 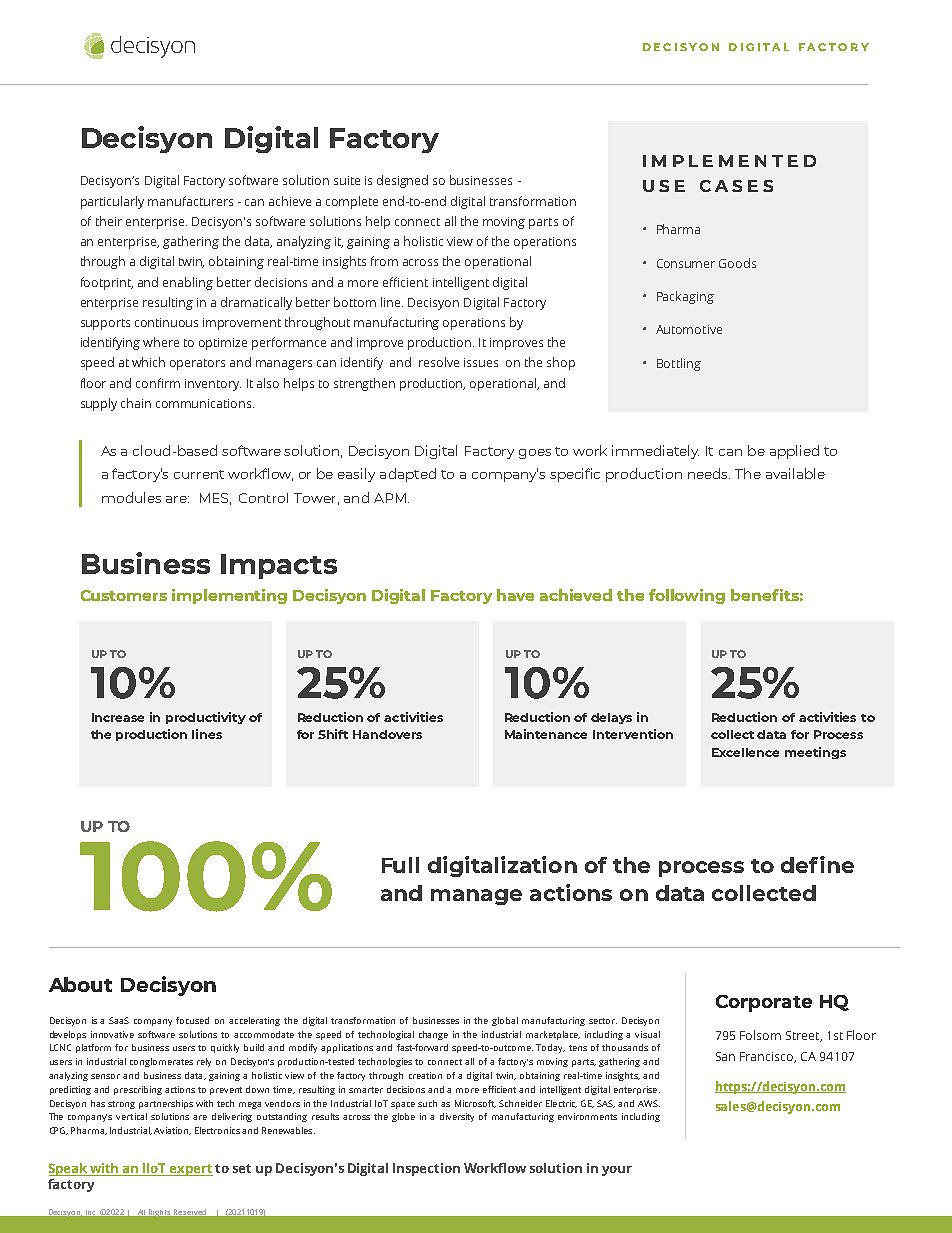 What do you see at coordinates (817, 864) in the screenshot?
I see `define` at bounding box center [817, 864].
